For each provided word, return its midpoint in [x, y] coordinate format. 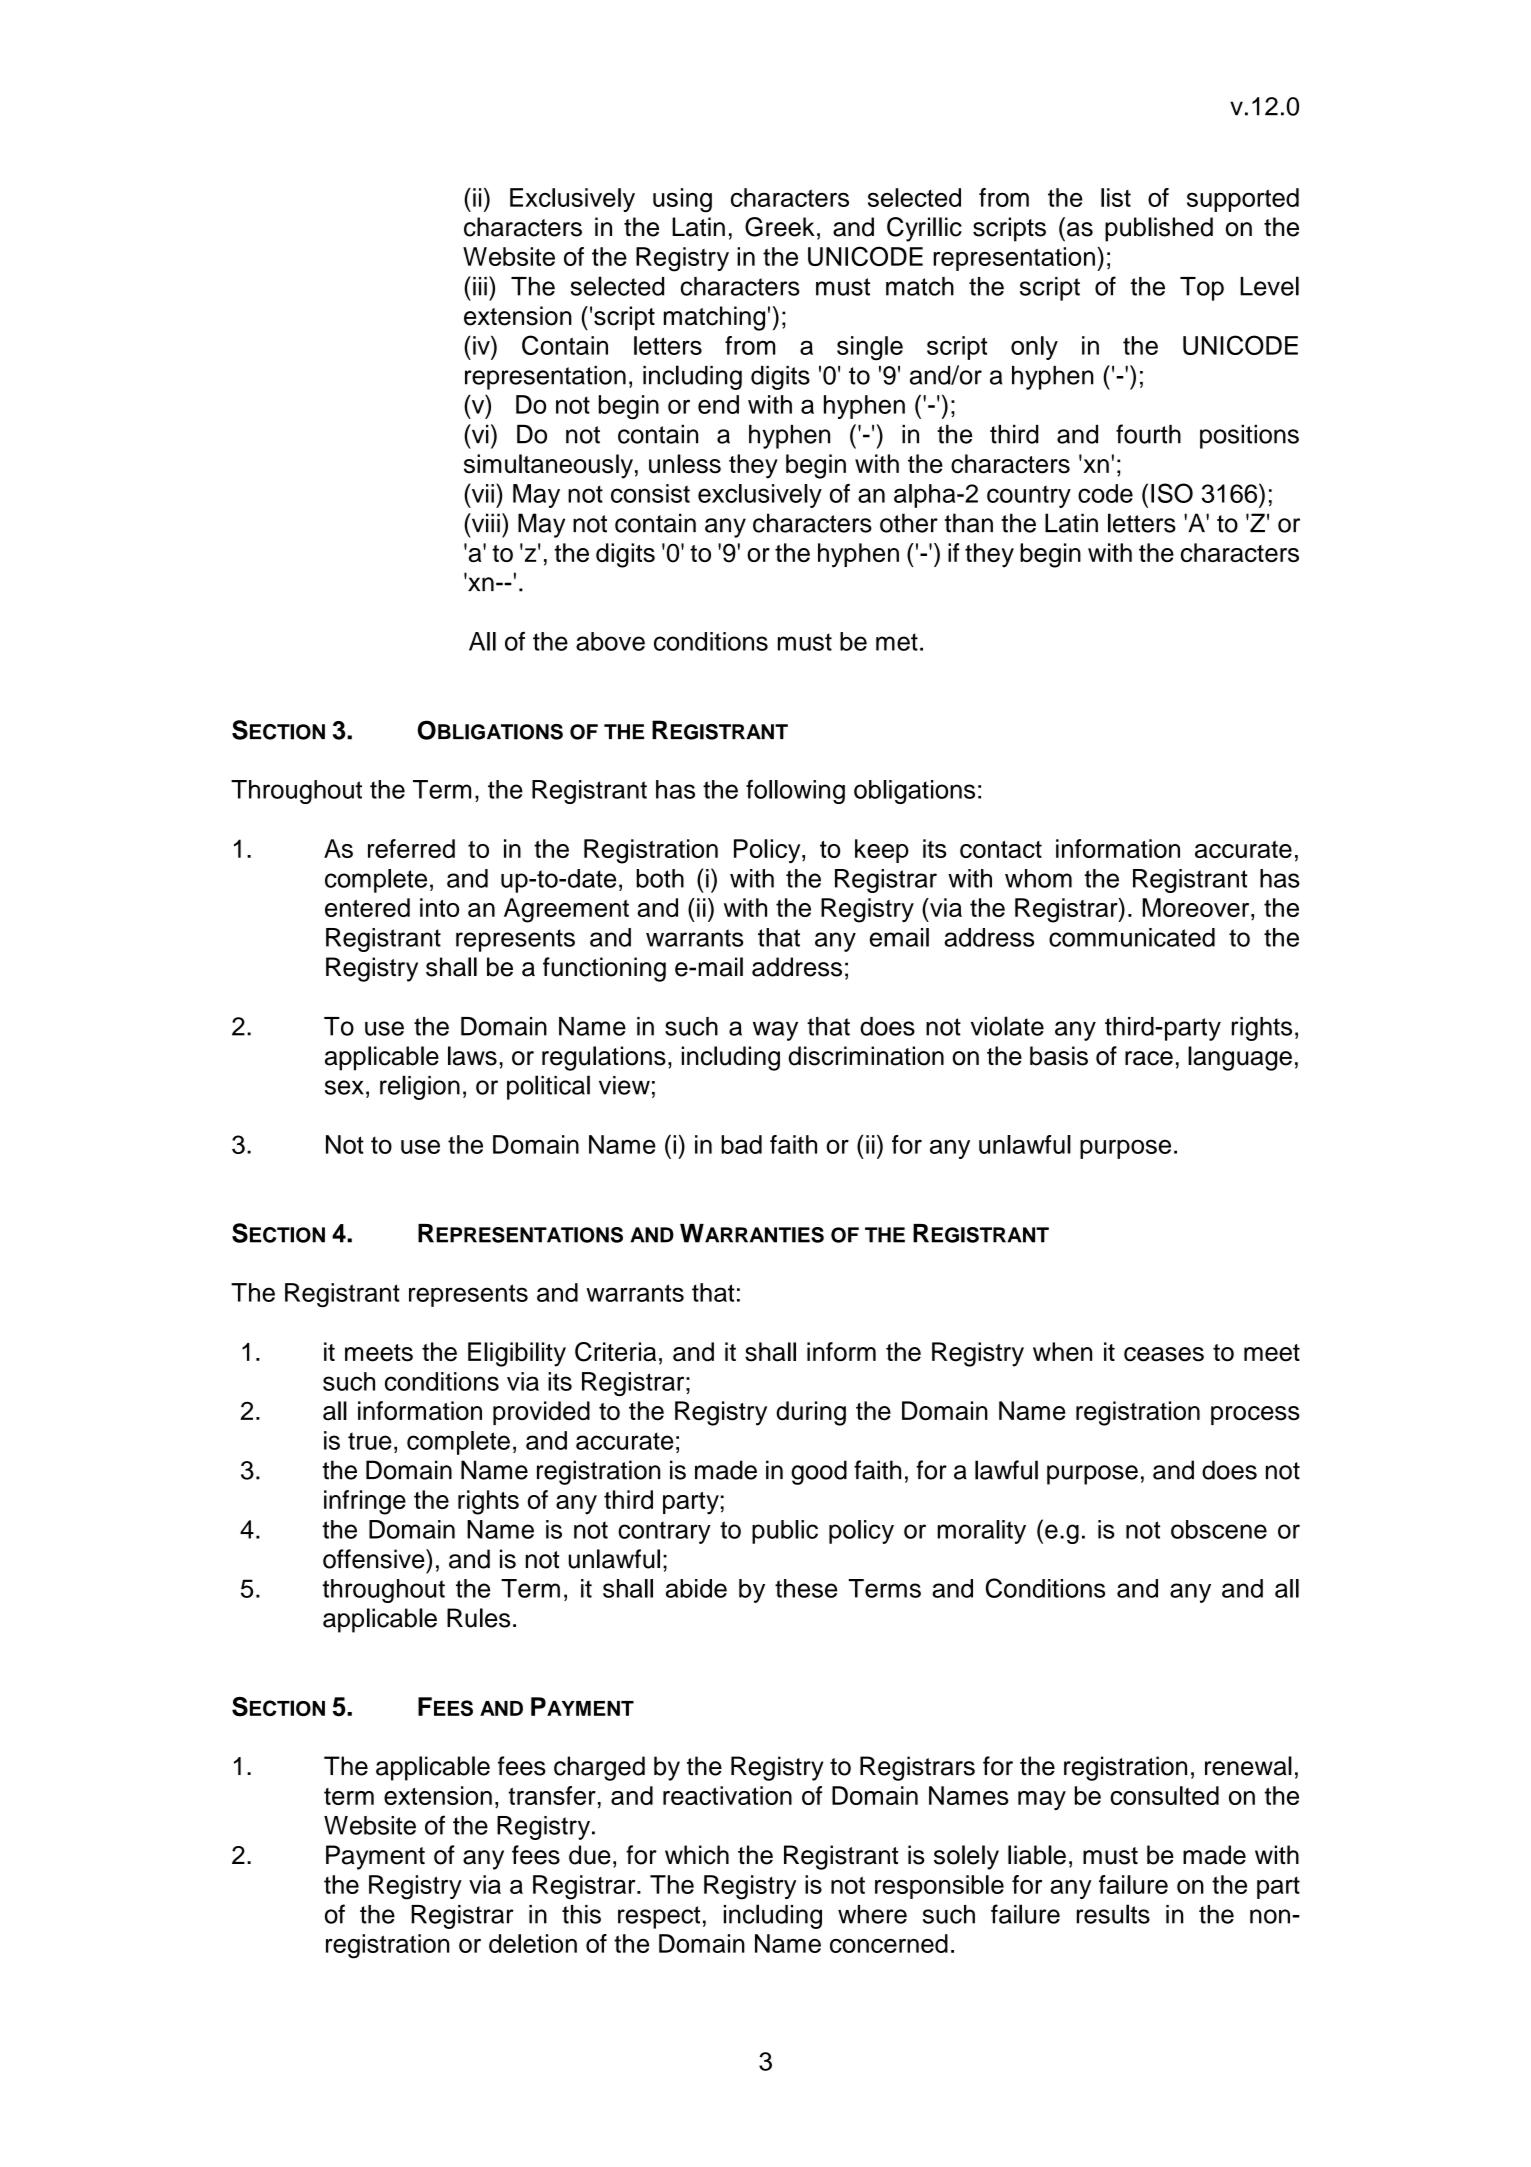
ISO [1172, 493]
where [872, 1914]
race [1149, 1058]
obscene [1219, 1529]
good [819, 1472]
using [682, 200]
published [1159, 229]
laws [472, 1056]
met [897, 642]
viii [484, 522]
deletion [533, 1943]
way [775, 1031]
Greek [780, 227]
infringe [365, 1502]
